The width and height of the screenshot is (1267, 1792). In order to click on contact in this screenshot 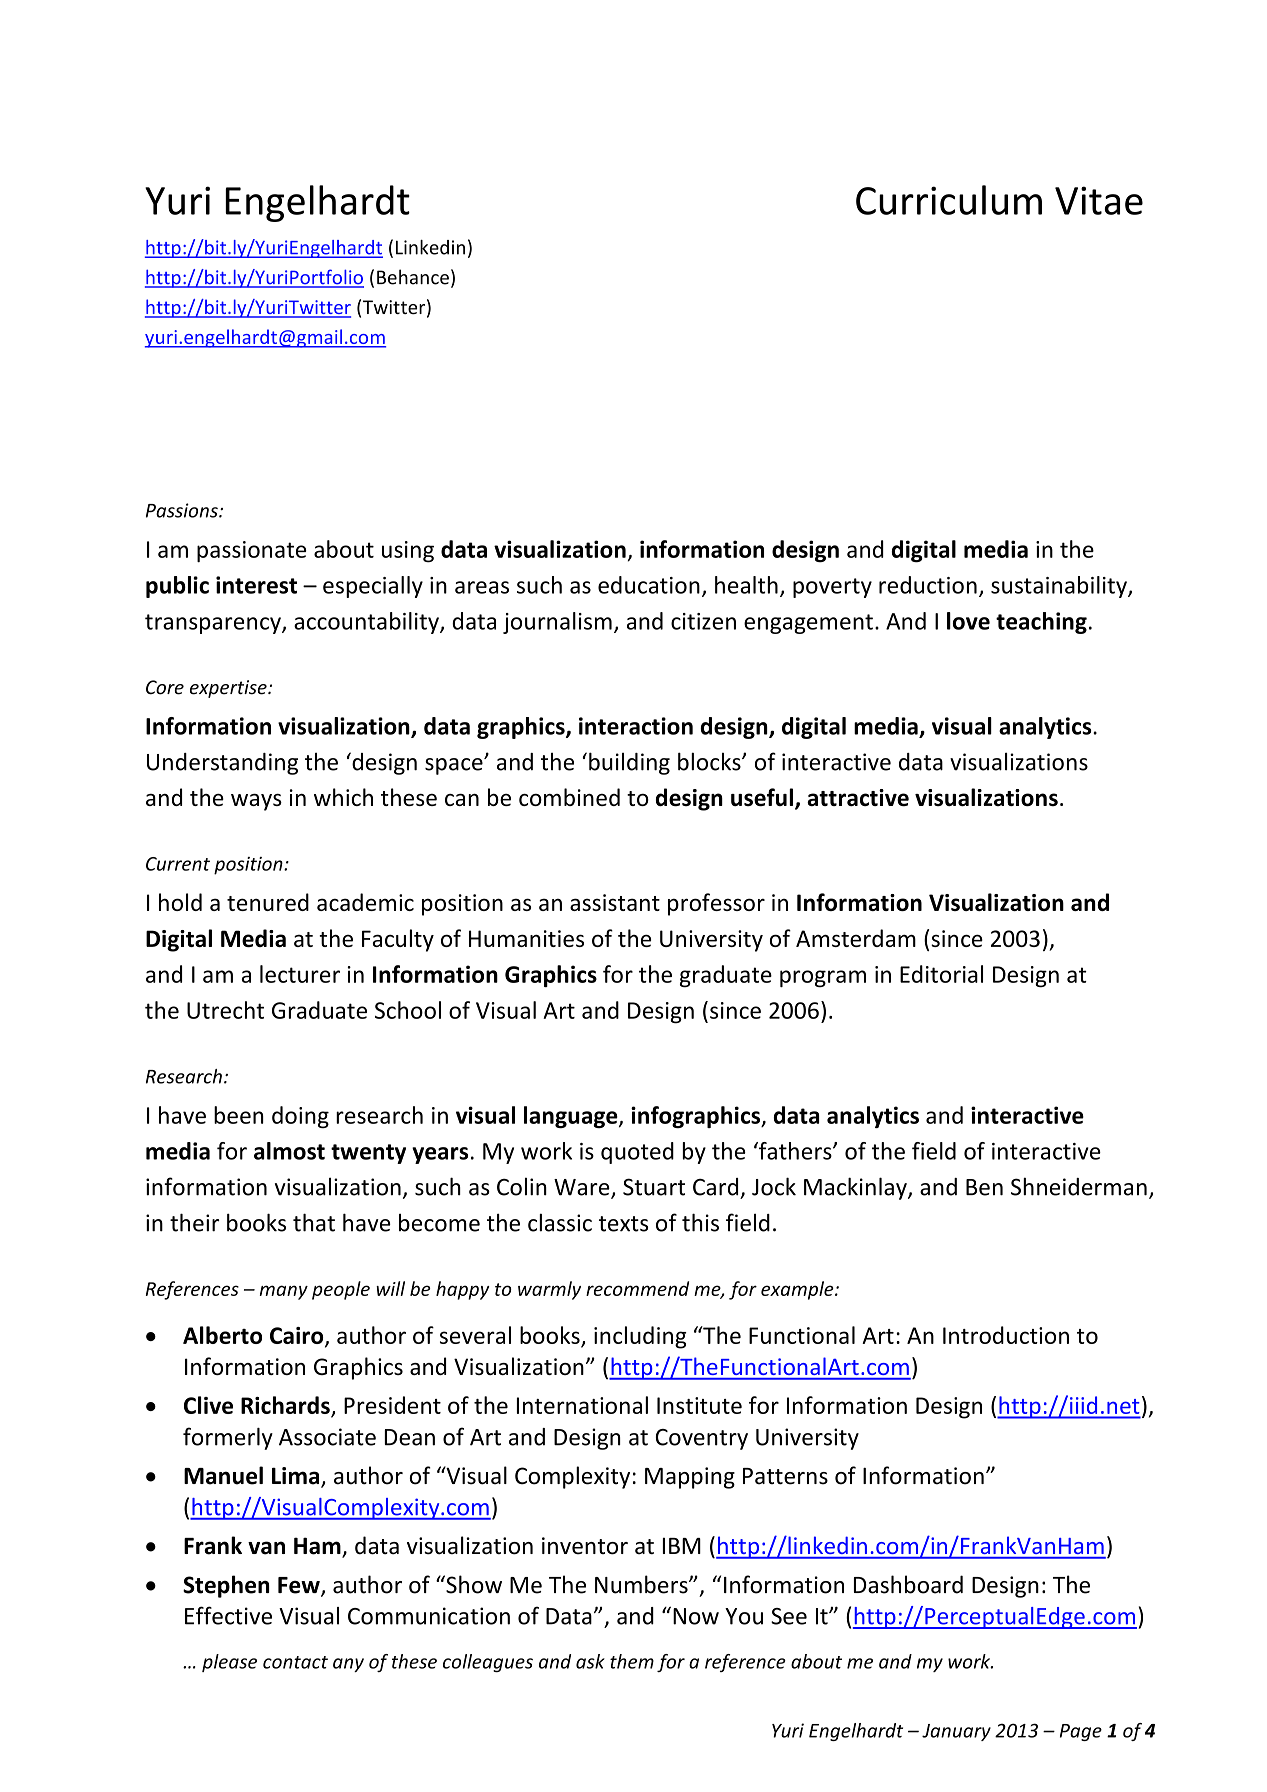, I will do `click(295, 1662)`.
